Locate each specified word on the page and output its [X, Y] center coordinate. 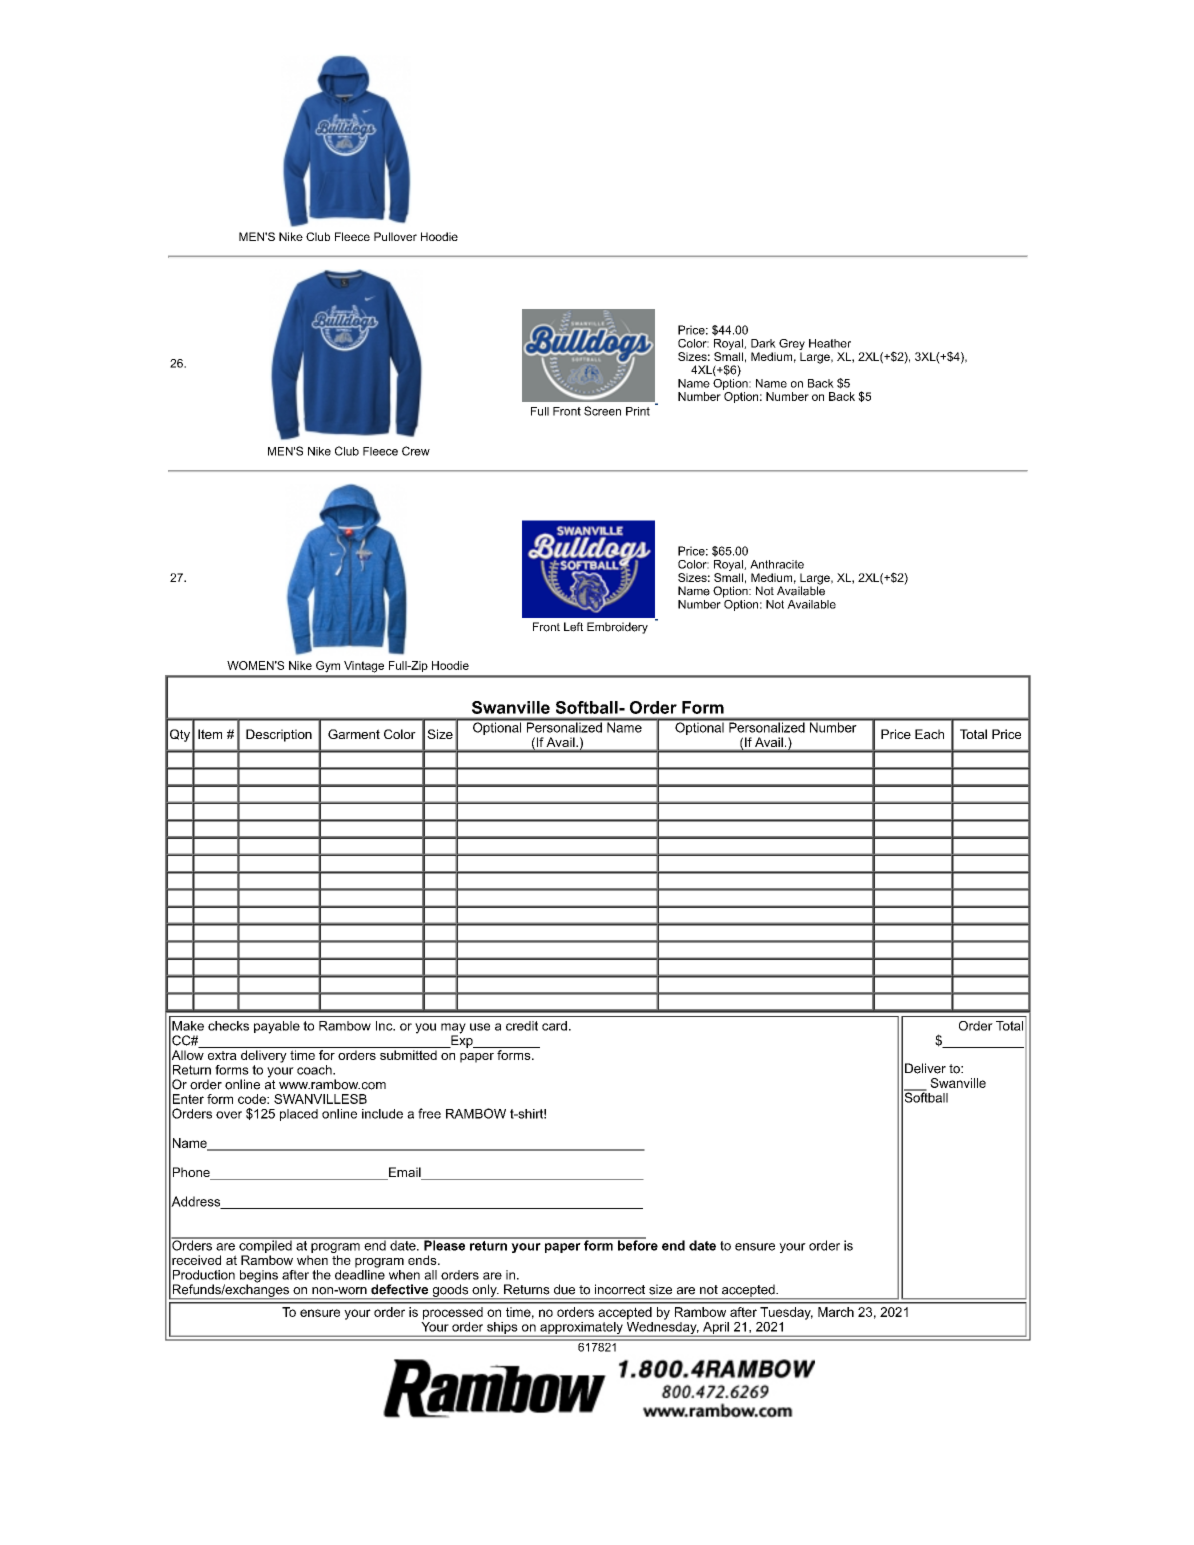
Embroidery [617, 628]
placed [299, 1115]
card [554, 1026]
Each [929, 734]
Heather [830, 343]
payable [277, 1027]
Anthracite [777, 564]
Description [279, 735]
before [637, 1244]
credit [522, 1026]
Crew [416, 451]
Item [210, 734]
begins [259, 1277]
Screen [602, 411]
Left [573, 627]
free [429, 1113]
